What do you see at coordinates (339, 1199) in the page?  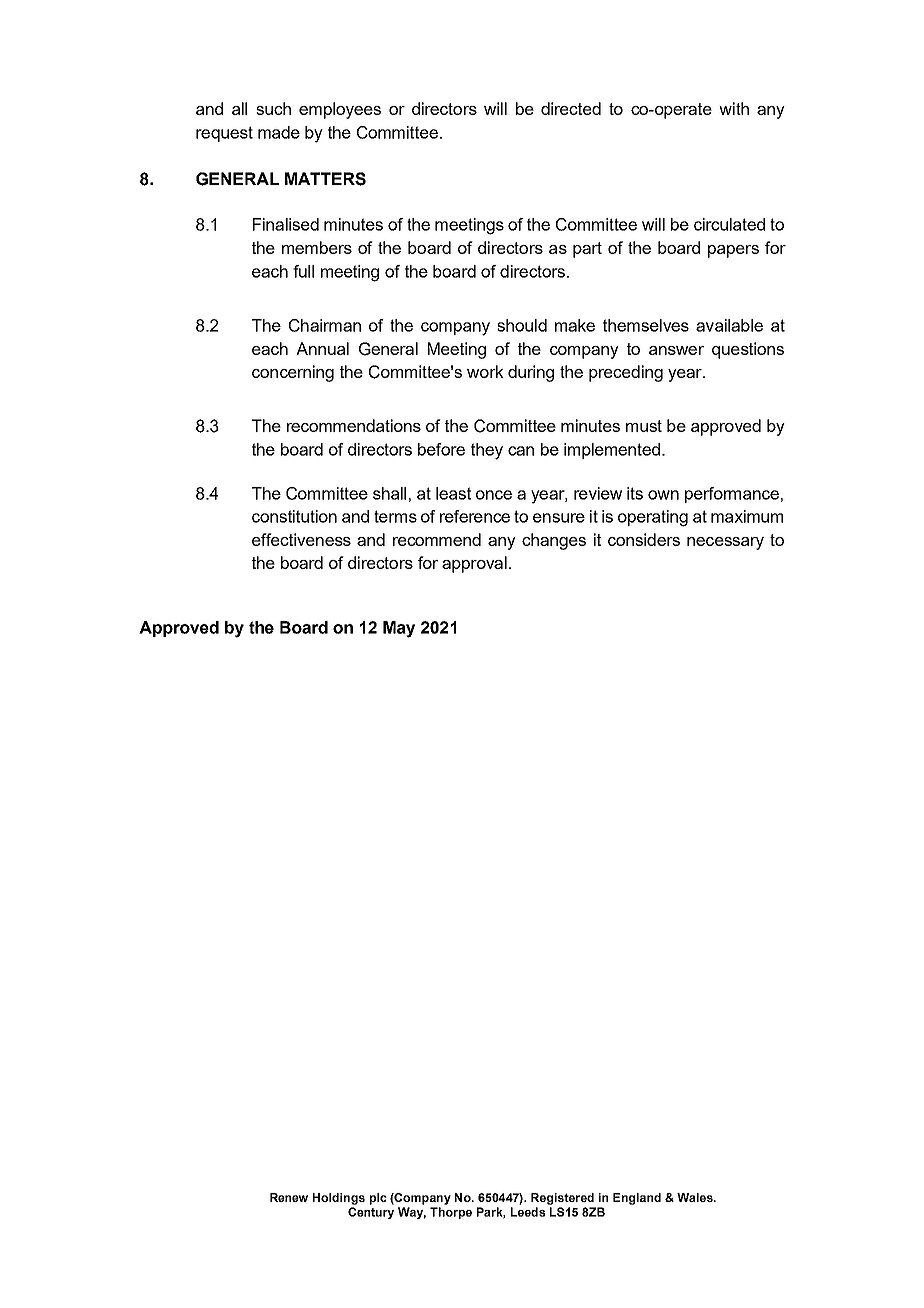 I see `Holdings` at bounding box center [339, 1199].
